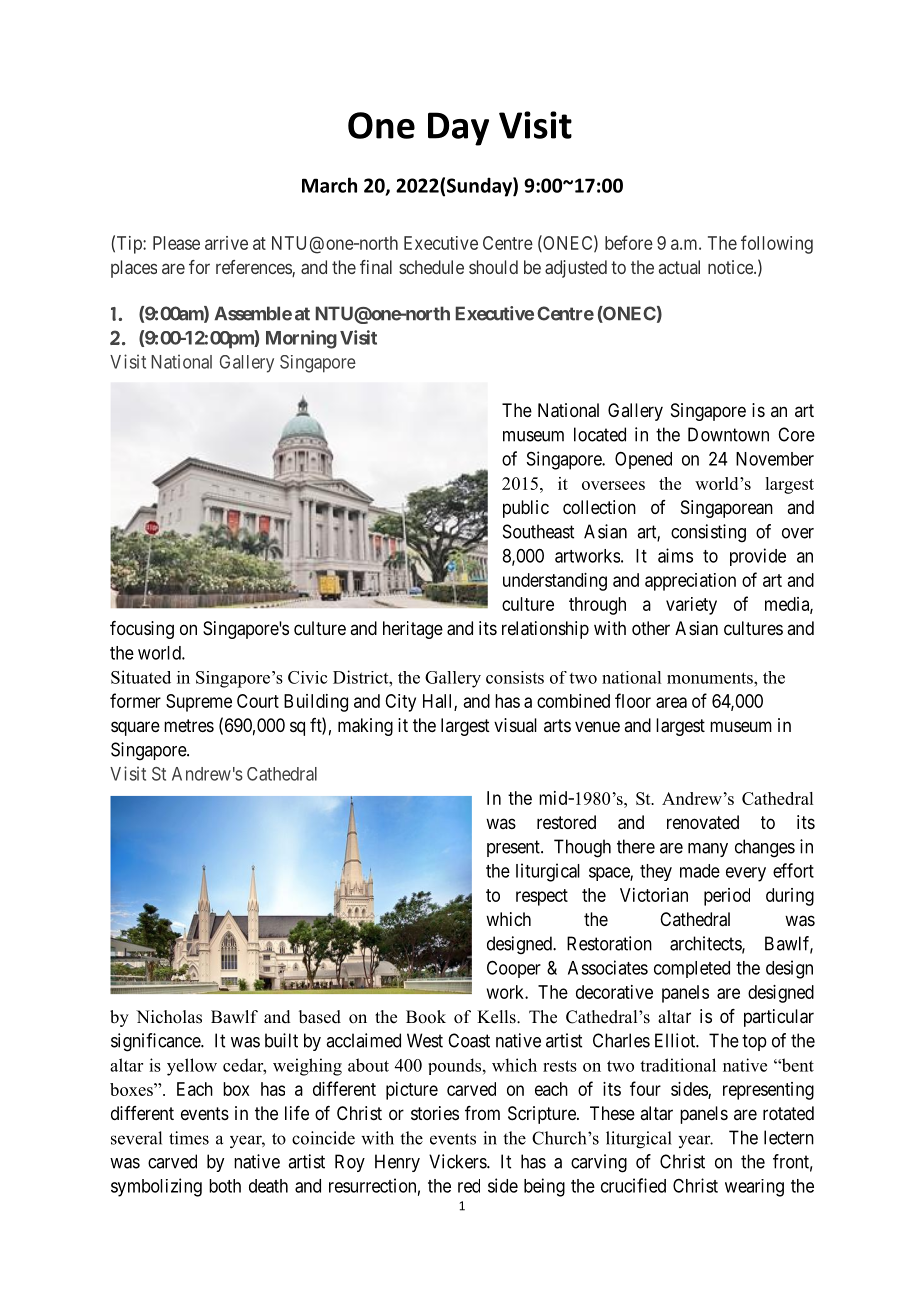 This screenshot has width=924, height=1308. I want to click on completed, so click(692, 969).
